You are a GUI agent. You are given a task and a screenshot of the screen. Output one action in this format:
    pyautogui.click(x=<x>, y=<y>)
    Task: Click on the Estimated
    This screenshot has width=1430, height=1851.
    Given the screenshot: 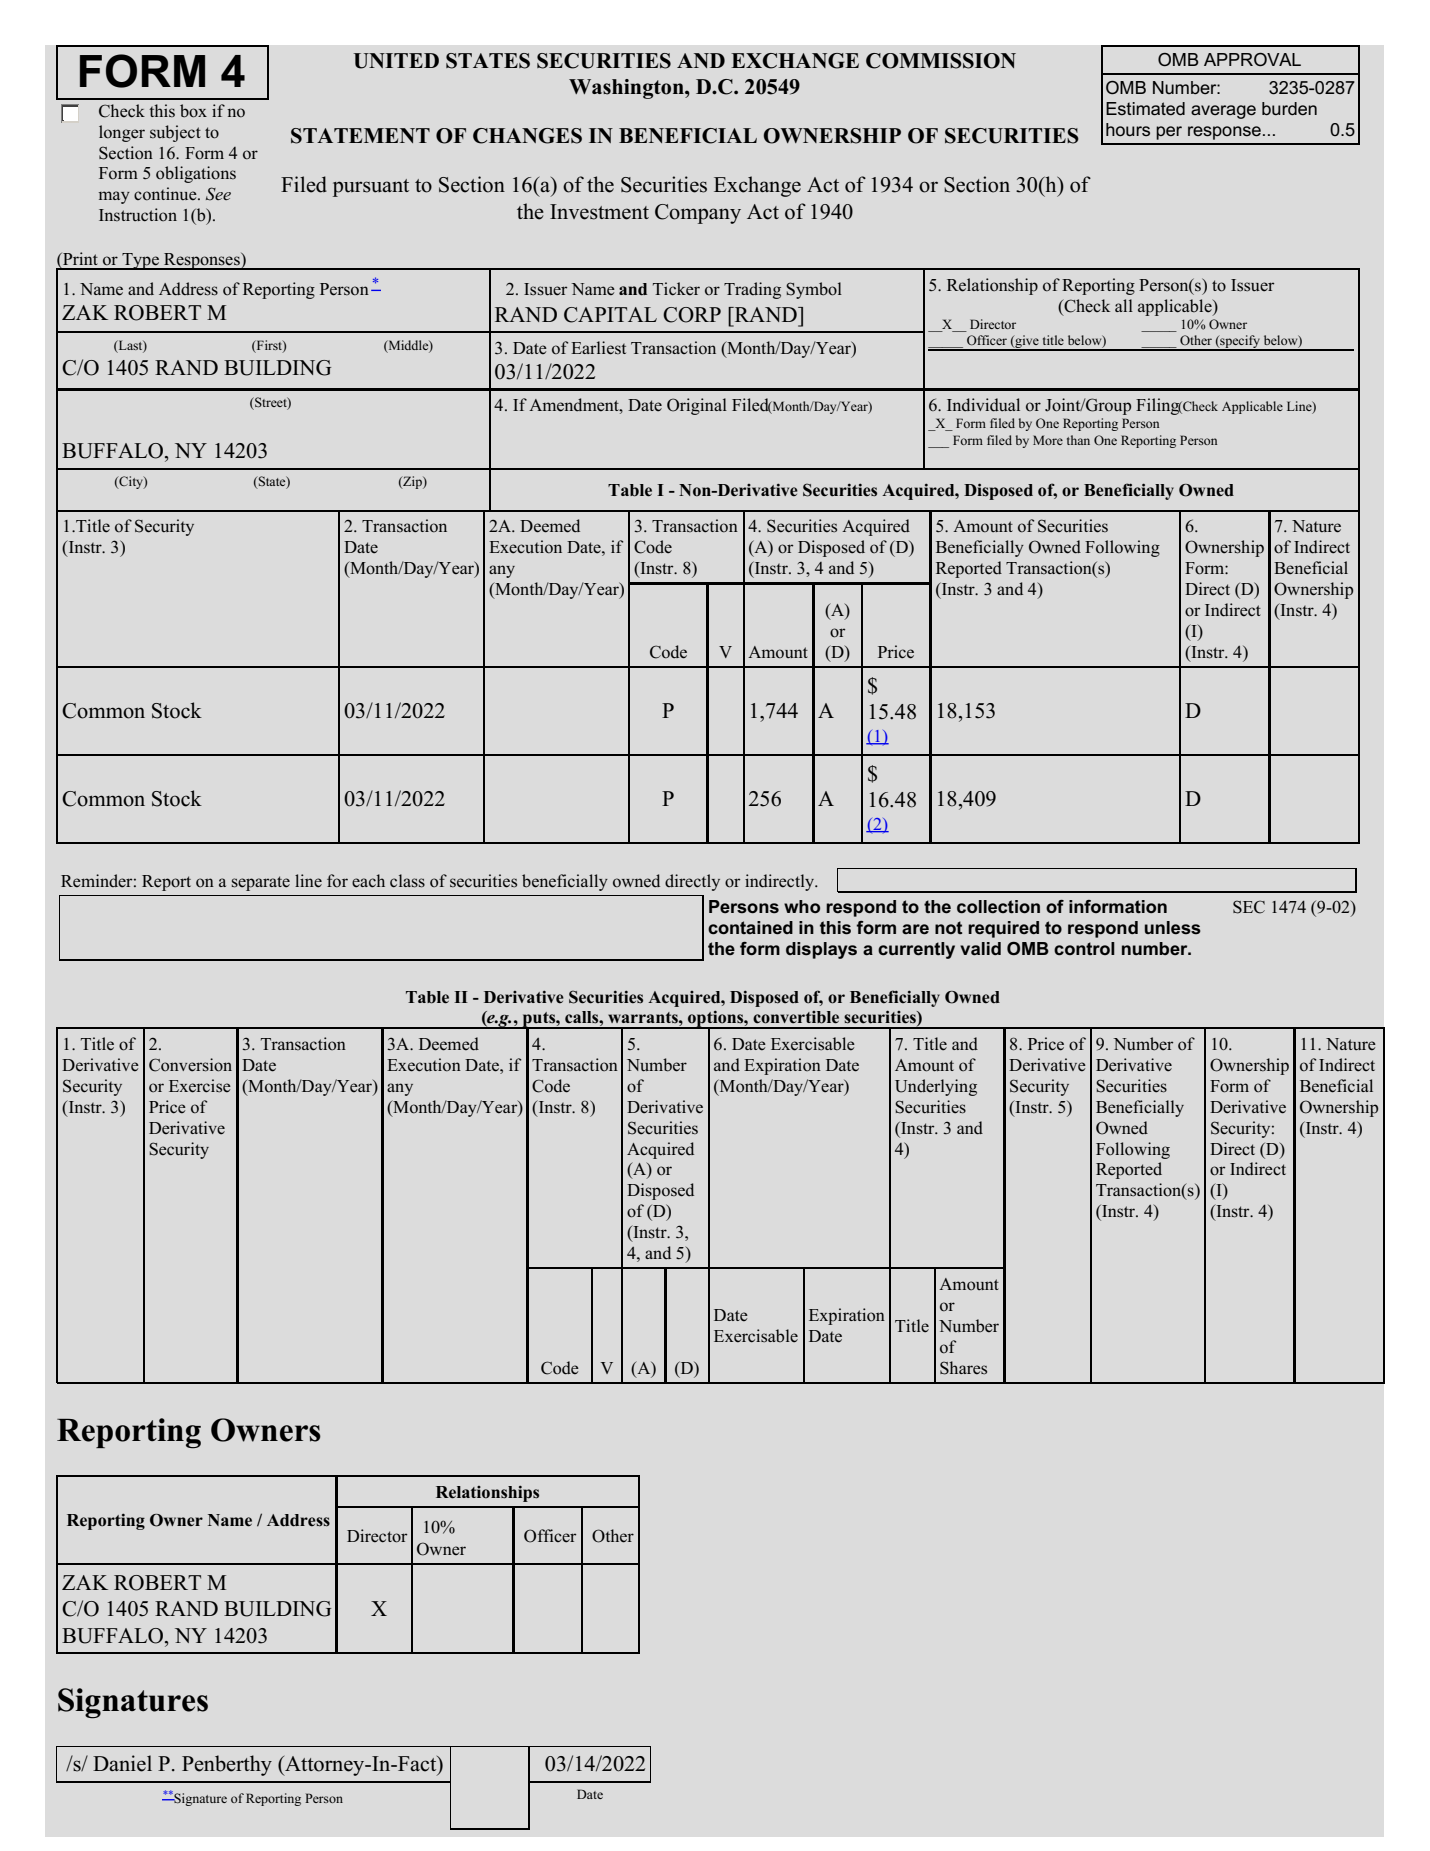 What is the action you would take?
    pyautogui.click(x=1145, y=109)
